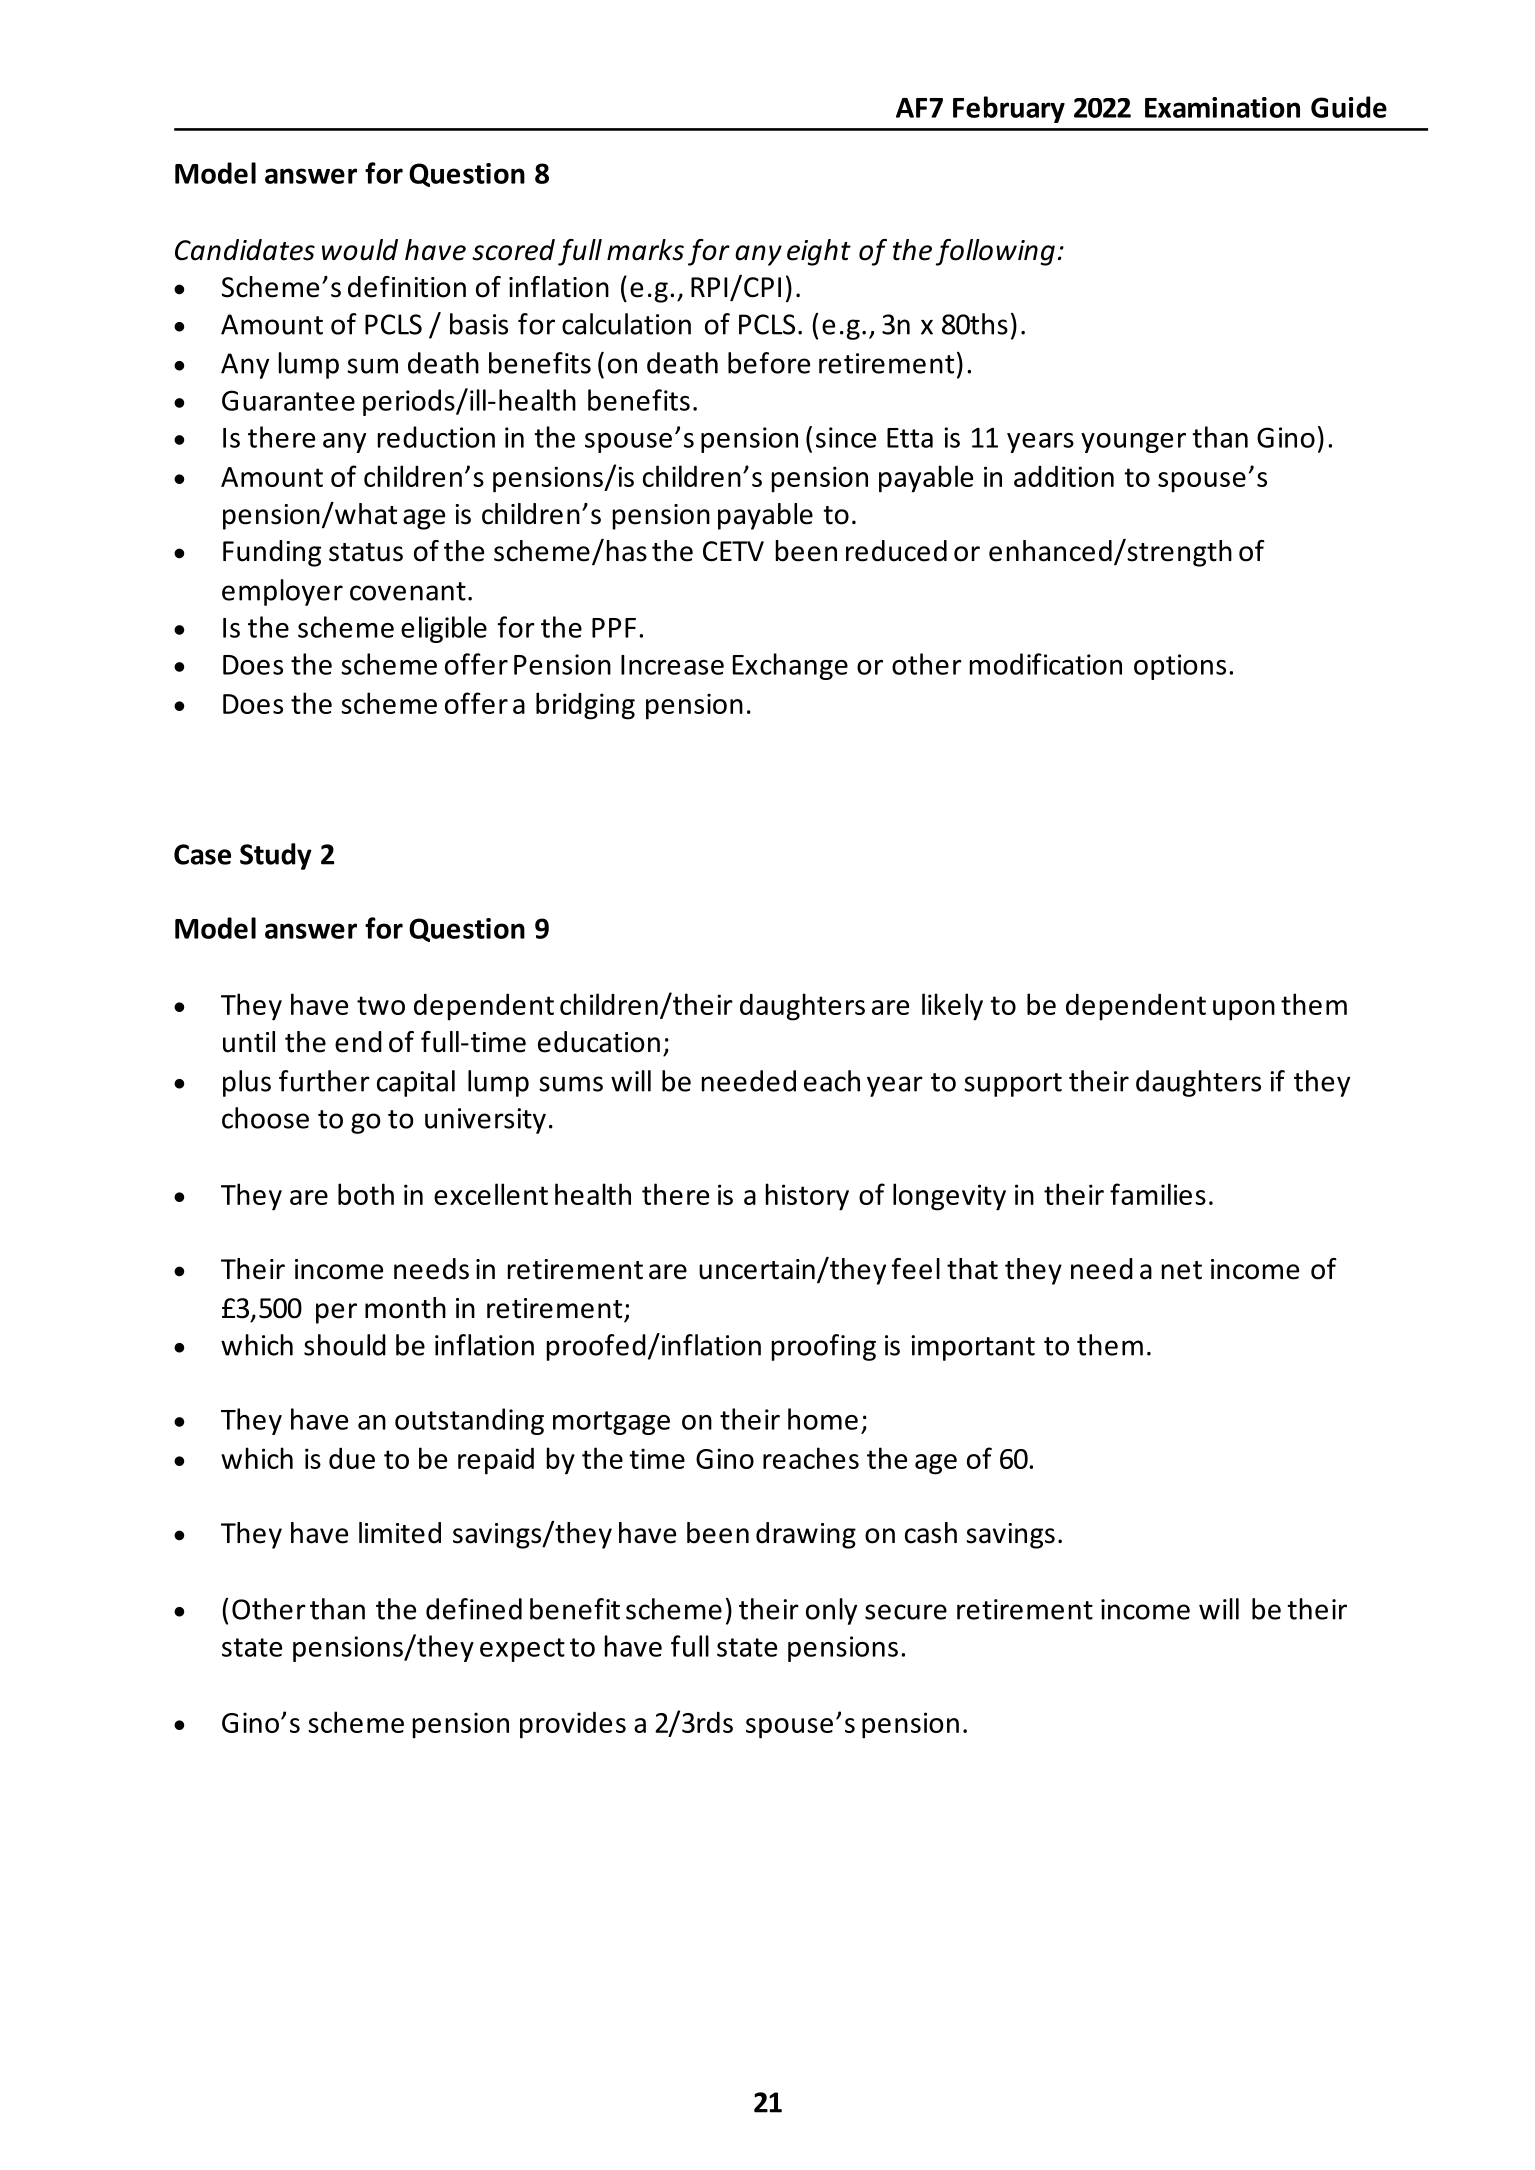  I want to click on younger, so click(1133, 443).
